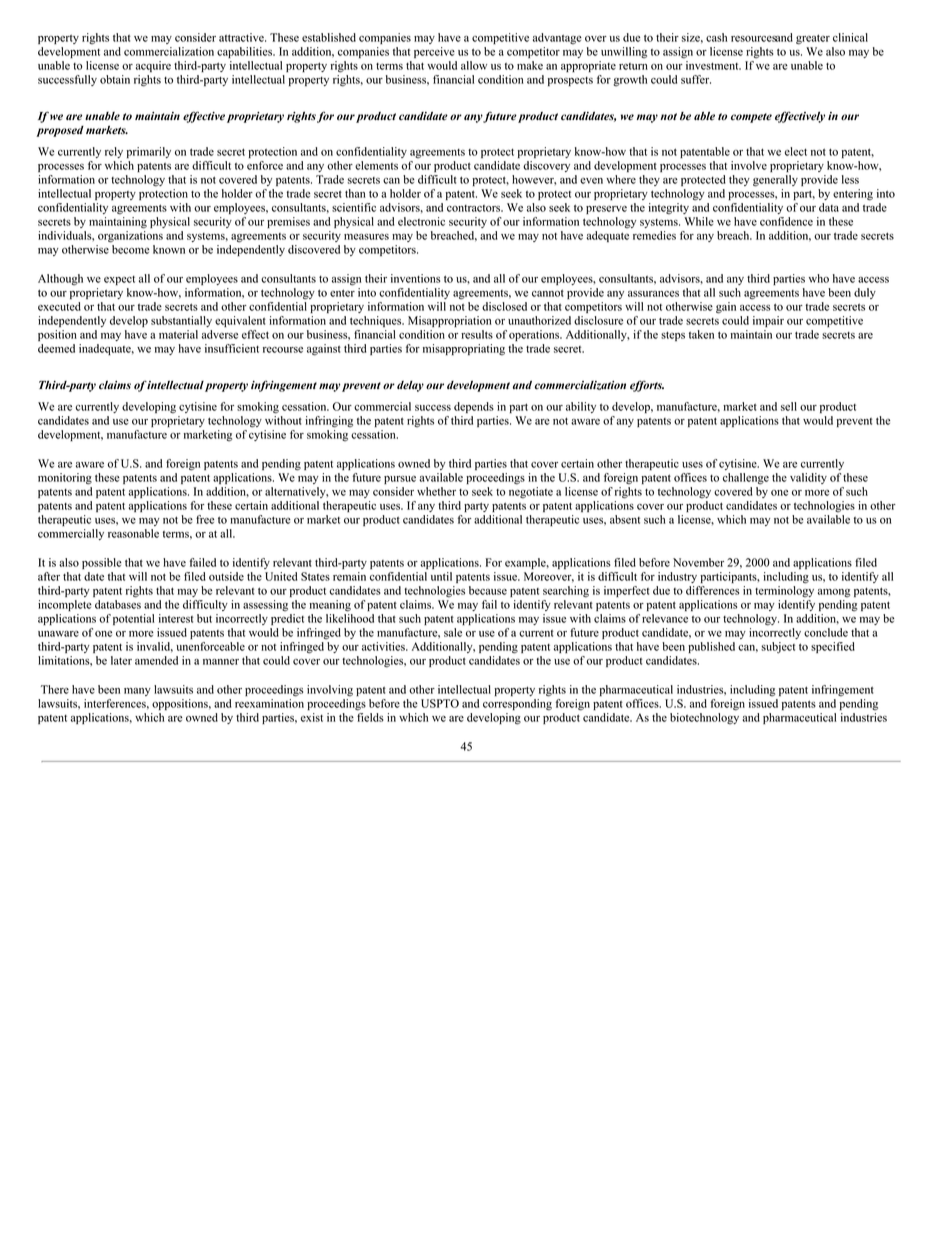 Image resolution: width=952 pixels, height=1233 pixels. What do you see at coordinates (410, 386) in the screenshot?
I see `delay` at bounding box center [410, 386].
